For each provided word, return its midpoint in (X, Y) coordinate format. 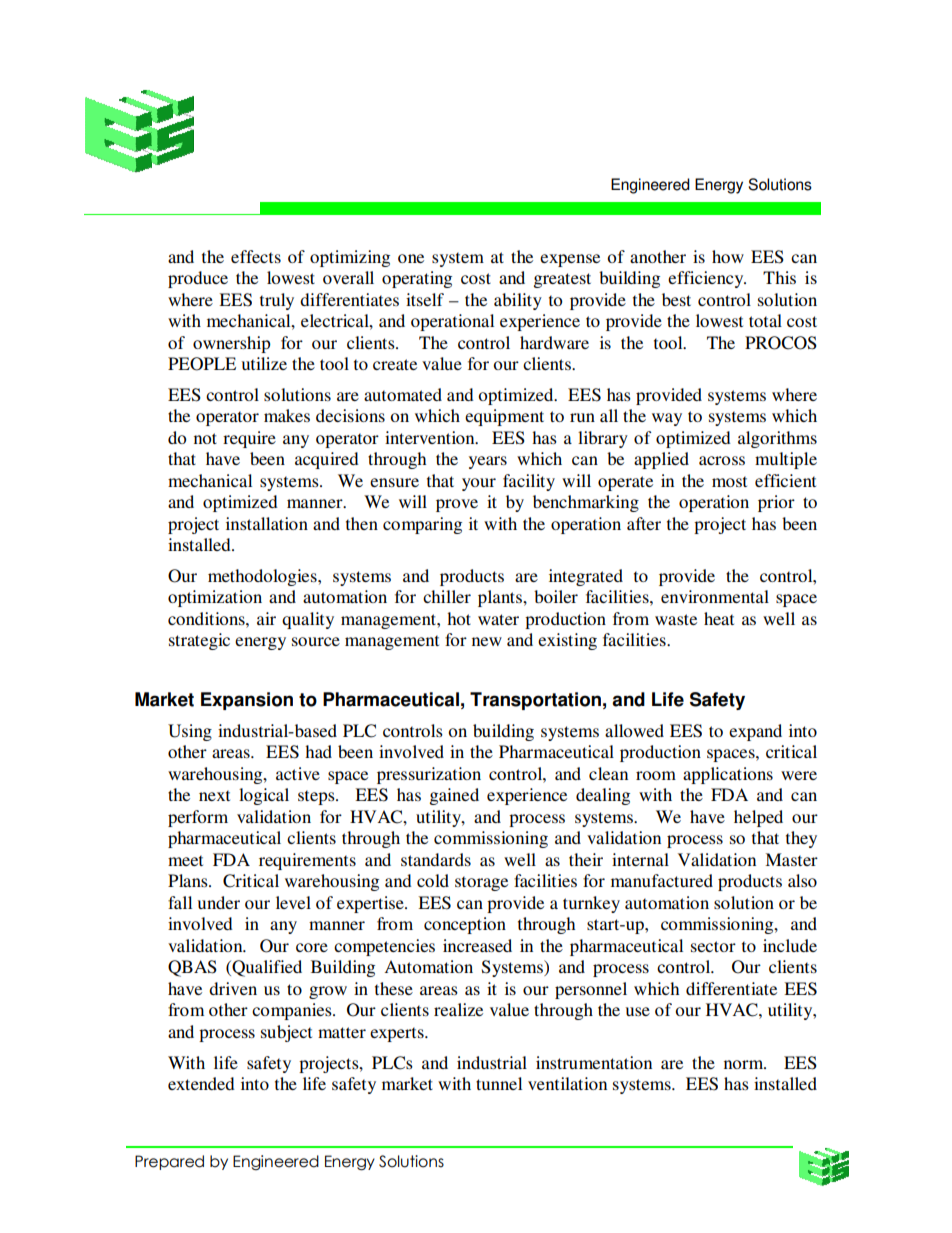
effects (256, 256)
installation (267, 523)
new (487, 641)
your (479, 484)
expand (755, 732)
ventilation (567, 1083)
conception (465, 925)
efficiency (707, 279)
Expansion (247, 701)
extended (201, 1083)
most (729, 481)
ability (518, 301)
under (219, 902)
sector (713, 946)
